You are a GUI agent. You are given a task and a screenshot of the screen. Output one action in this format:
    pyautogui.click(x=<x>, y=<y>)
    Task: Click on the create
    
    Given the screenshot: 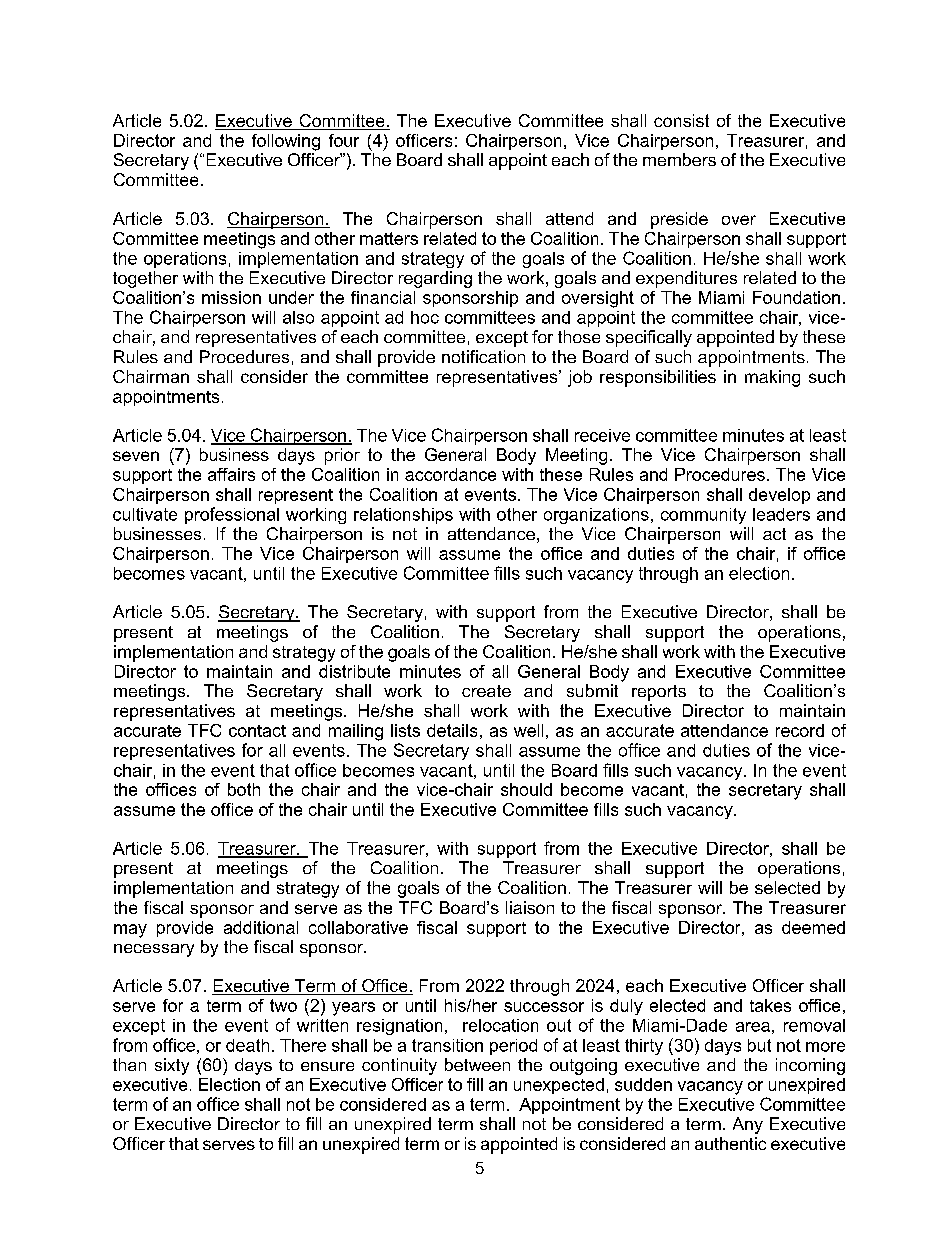 What is the action you would take?
    pyautogui.click(x=486, y=691)
